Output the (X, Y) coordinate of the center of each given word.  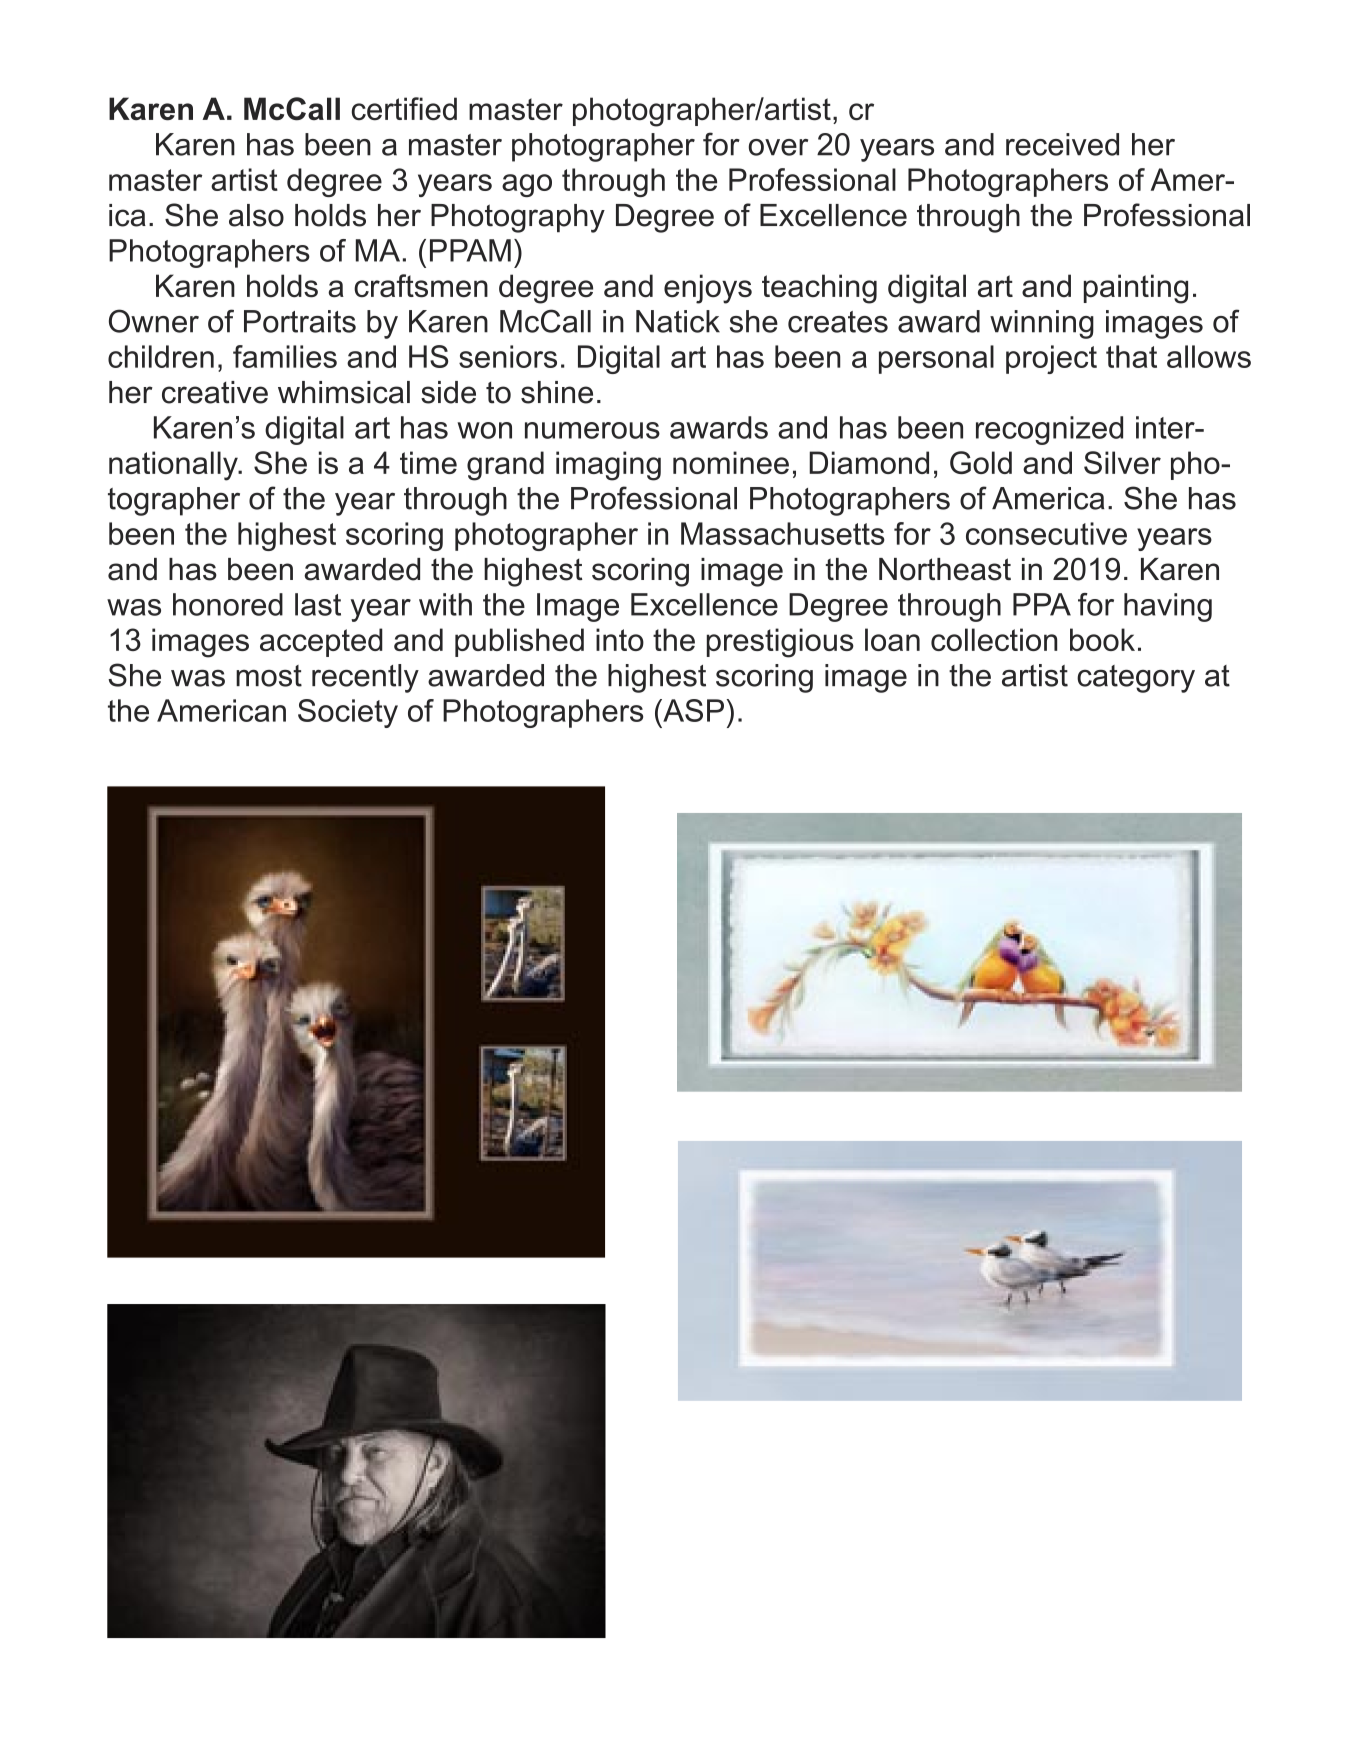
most (269, 676)
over (778, 147)
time (428, 462)
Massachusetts (783, 533)
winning (1042, 324)
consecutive (1046, 533)
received (1062, 144)
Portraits (300, 321)
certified (404, 109)
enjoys (708, 289)
